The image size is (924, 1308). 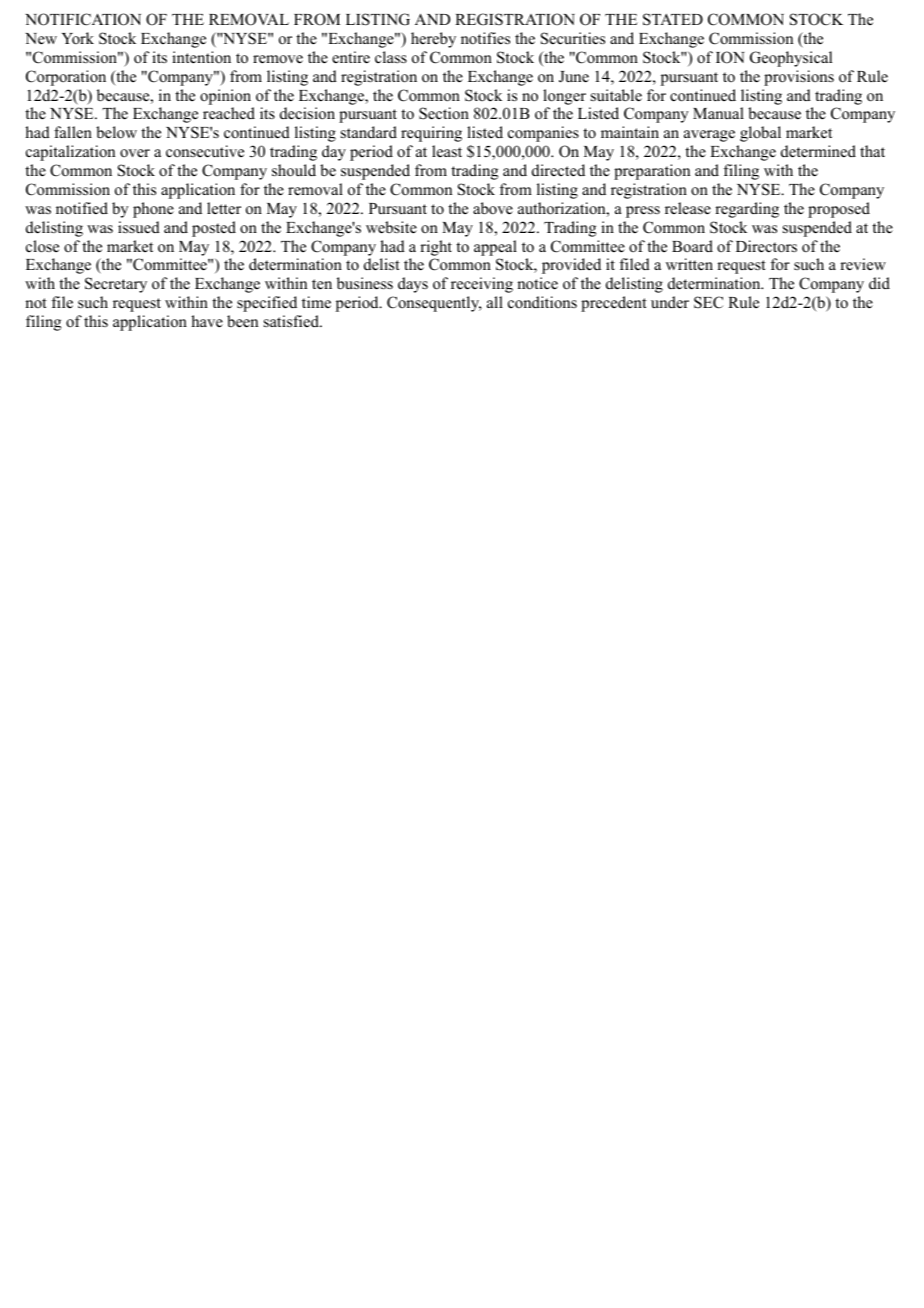 I want to click on notifies, so click(x=485, y=38).
